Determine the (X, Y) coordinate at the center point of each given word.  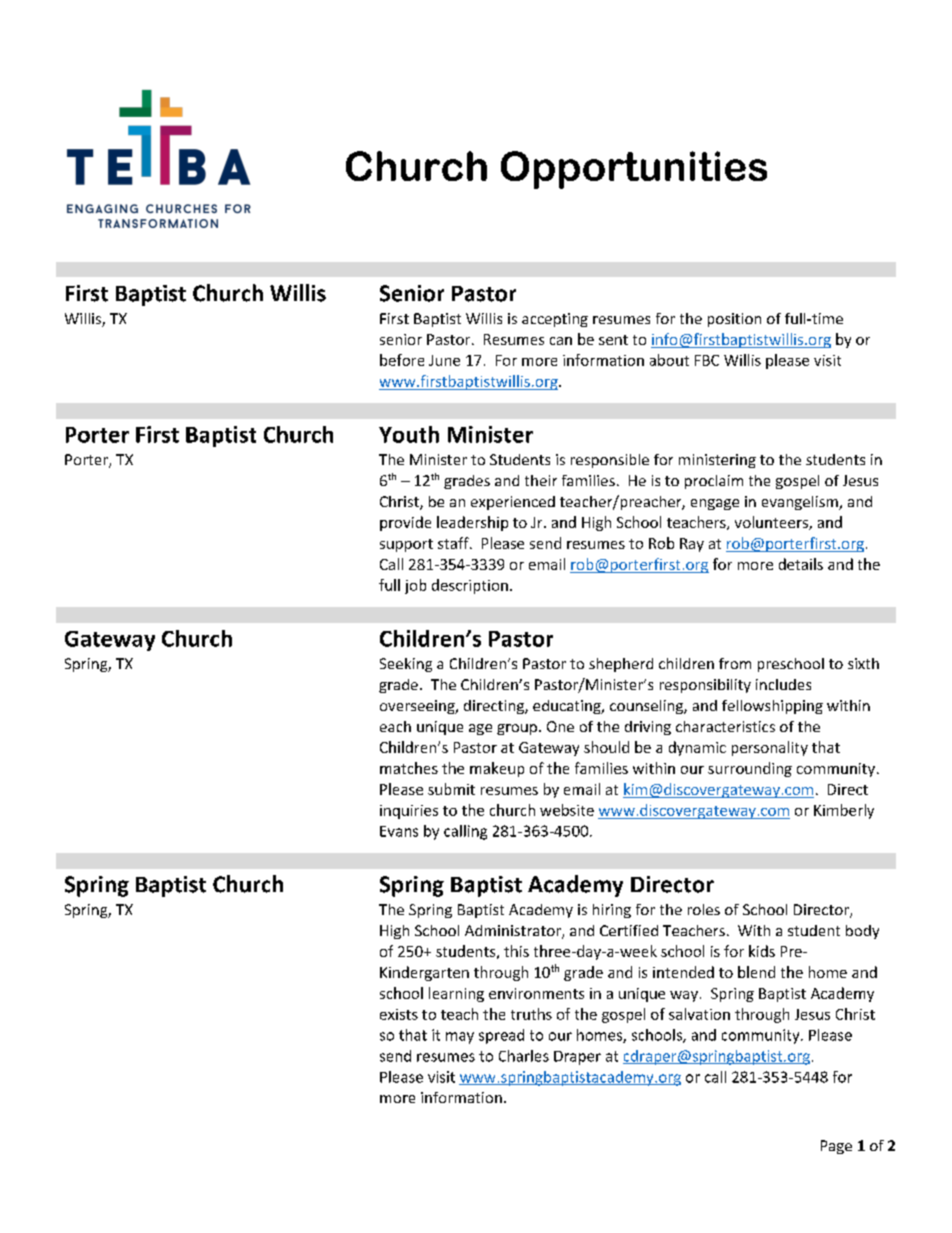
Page (836, 1147)
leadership (472, 523)
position (734, 320)
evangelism (801, 503)
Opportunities (634, 170)
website (567, 810)
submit (451, 789)
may (460, 1038)
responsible (610, 461)
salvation (699, 1014)
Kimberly (844, 811)
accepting (555, 320)
